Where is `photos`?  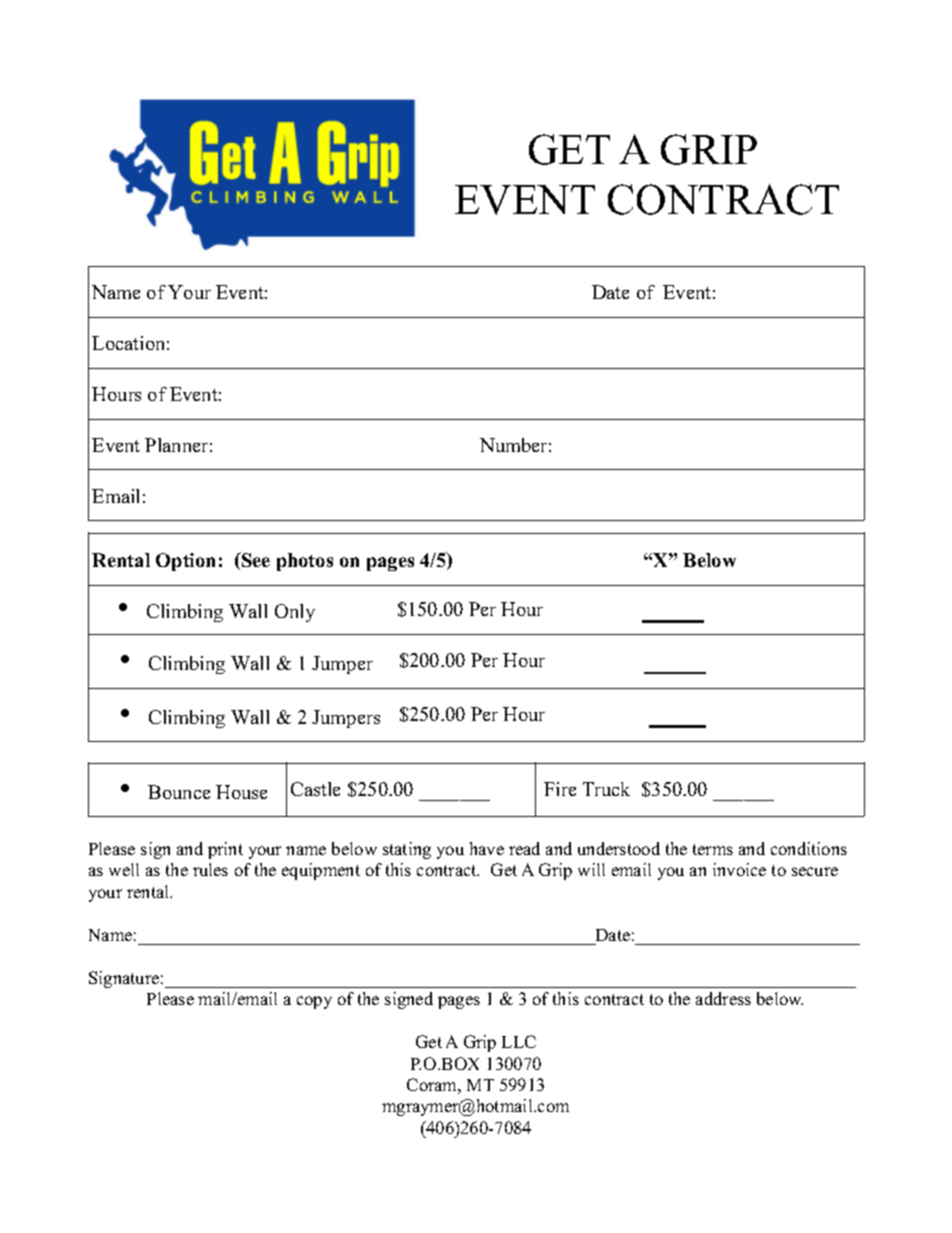
photos is located at coordinates (305, 562).
